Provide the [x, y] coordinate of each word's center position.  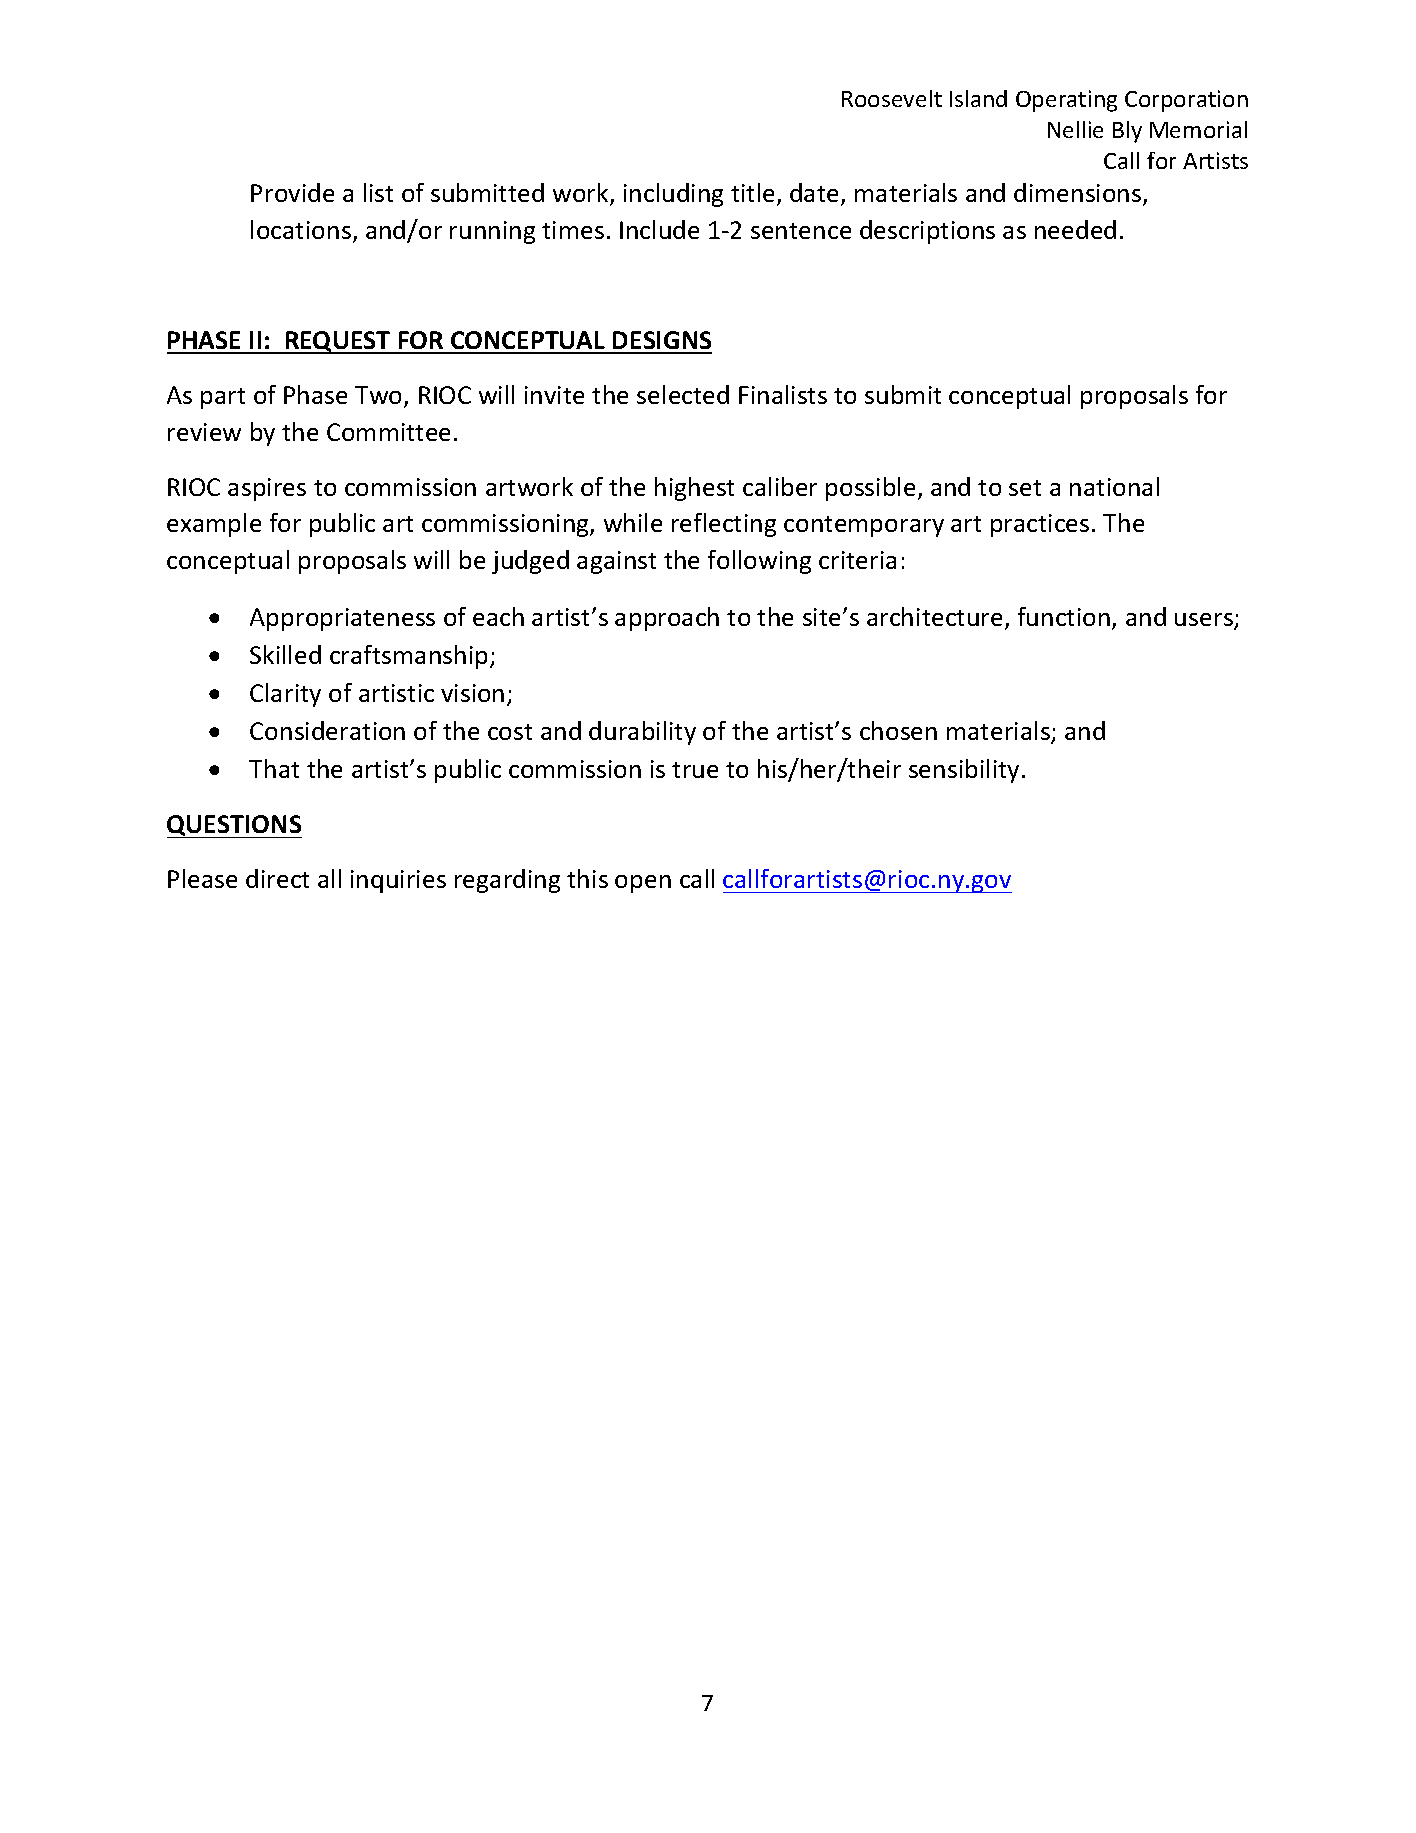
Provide [292, 192]
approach [667, 619]
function [1064, 616]
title [752, 192]
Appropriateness [342, 619]
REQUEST [338, 342]
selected [683, 394]
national [1114, 486]
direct [277, 878]
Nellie [1075, 129]
